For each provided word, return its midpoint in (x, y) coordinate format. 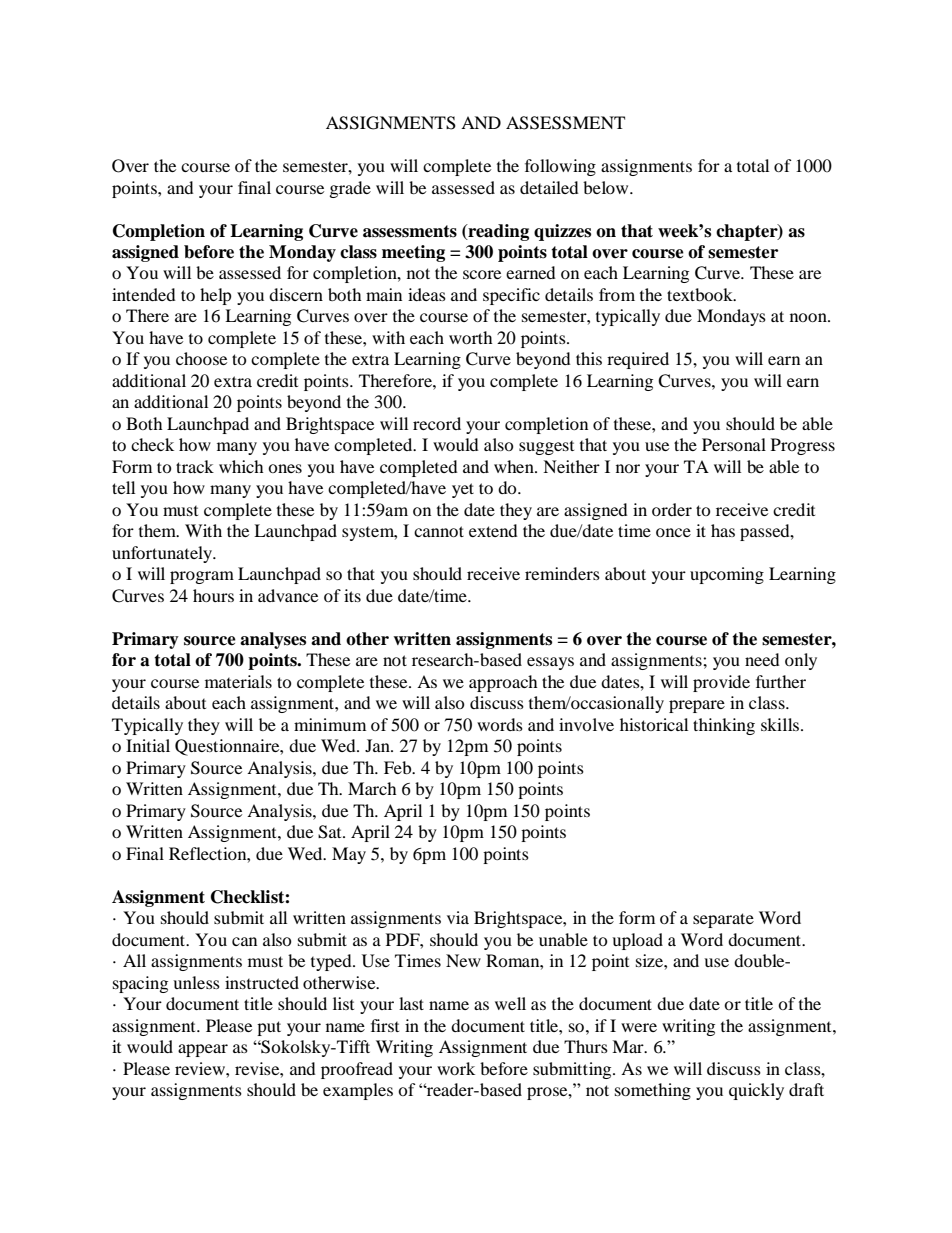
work (456, 1068)
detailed (549, 187)
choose (201, 358)
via (458, 917)
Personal (734, 444)
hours (213, 595)
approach (503, 683)
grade (350, 189)
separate (723, 920)
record (437, 423)
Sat (331, 832)
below (607, 187)
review (201, 1068)
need (762, 659)
